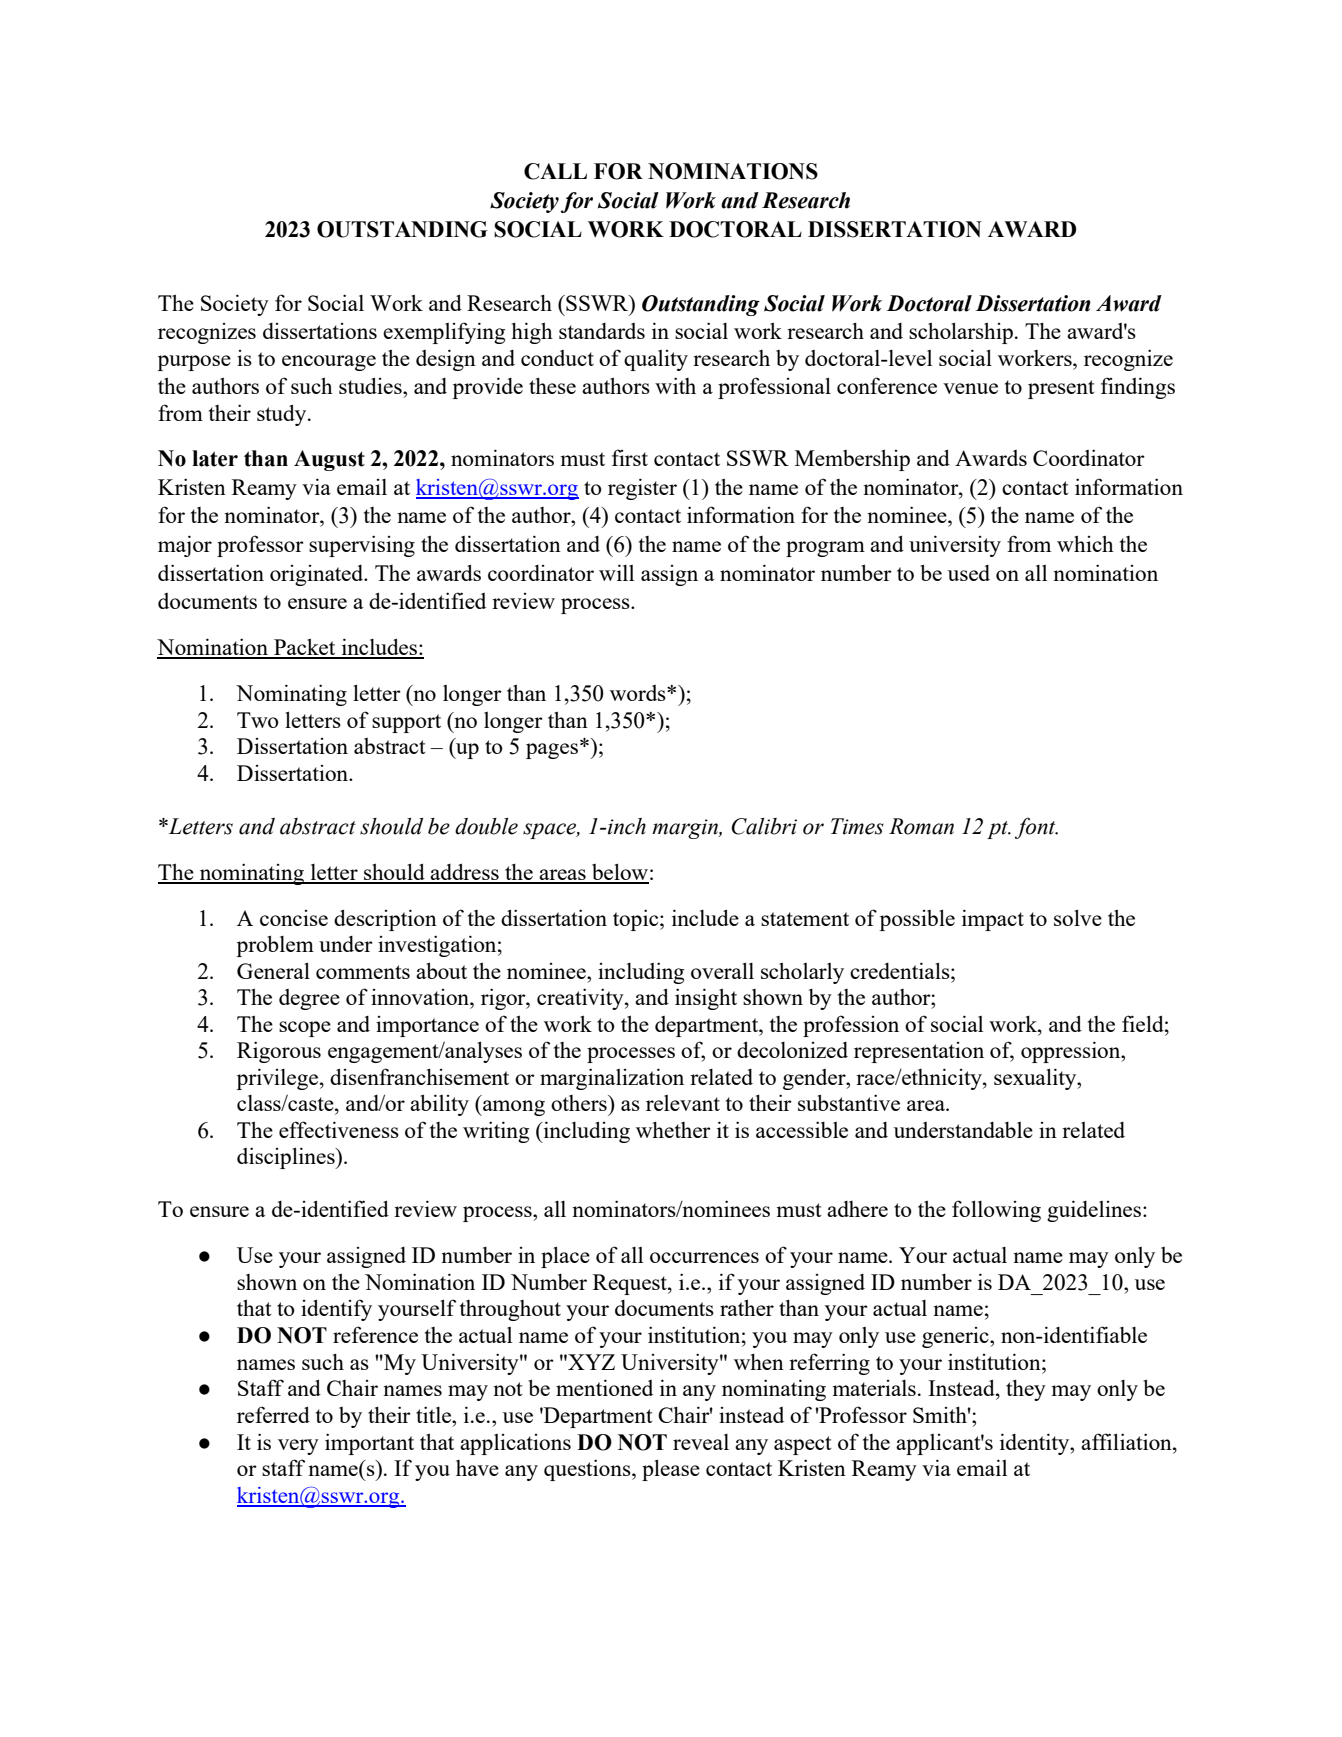 This document has width=1342, height=1737. What do you see at coordinates (1085, 543) in the document?
I see `which` at bounding box center [1085, 543].
